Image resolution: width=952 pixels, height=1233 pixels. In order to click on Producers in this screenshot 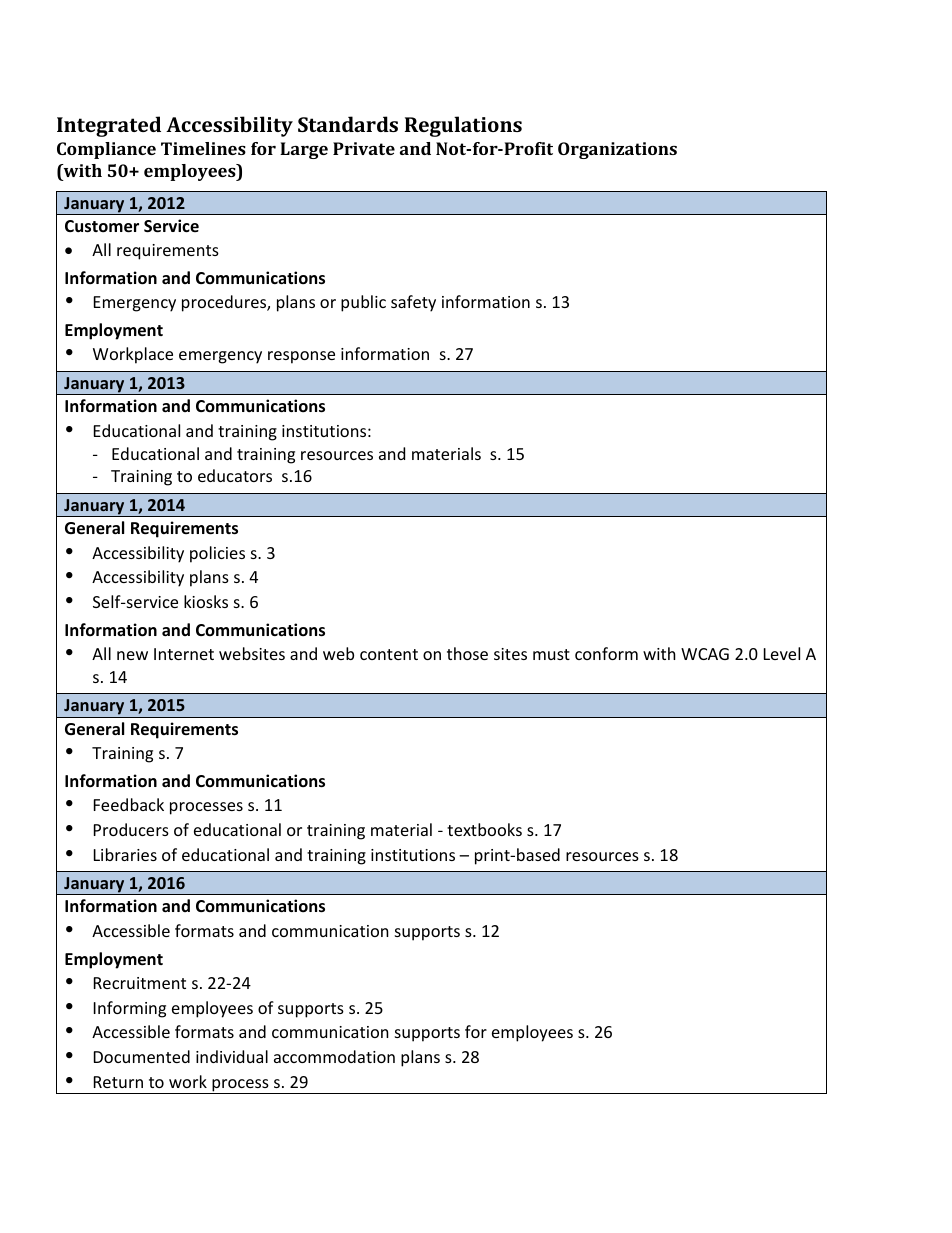, I will do `click(131, 829)`.
